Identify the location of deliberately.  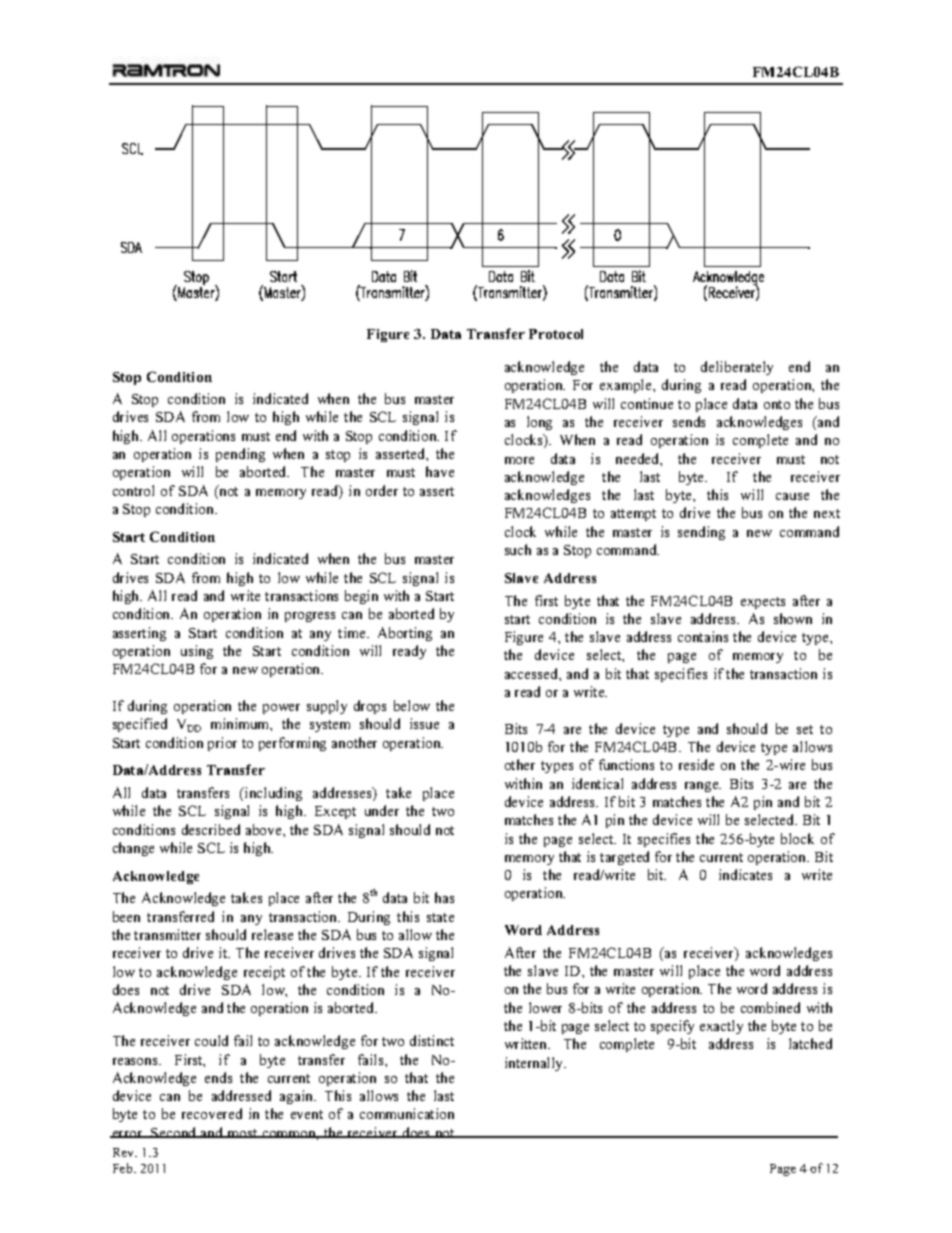
(737, 368).
